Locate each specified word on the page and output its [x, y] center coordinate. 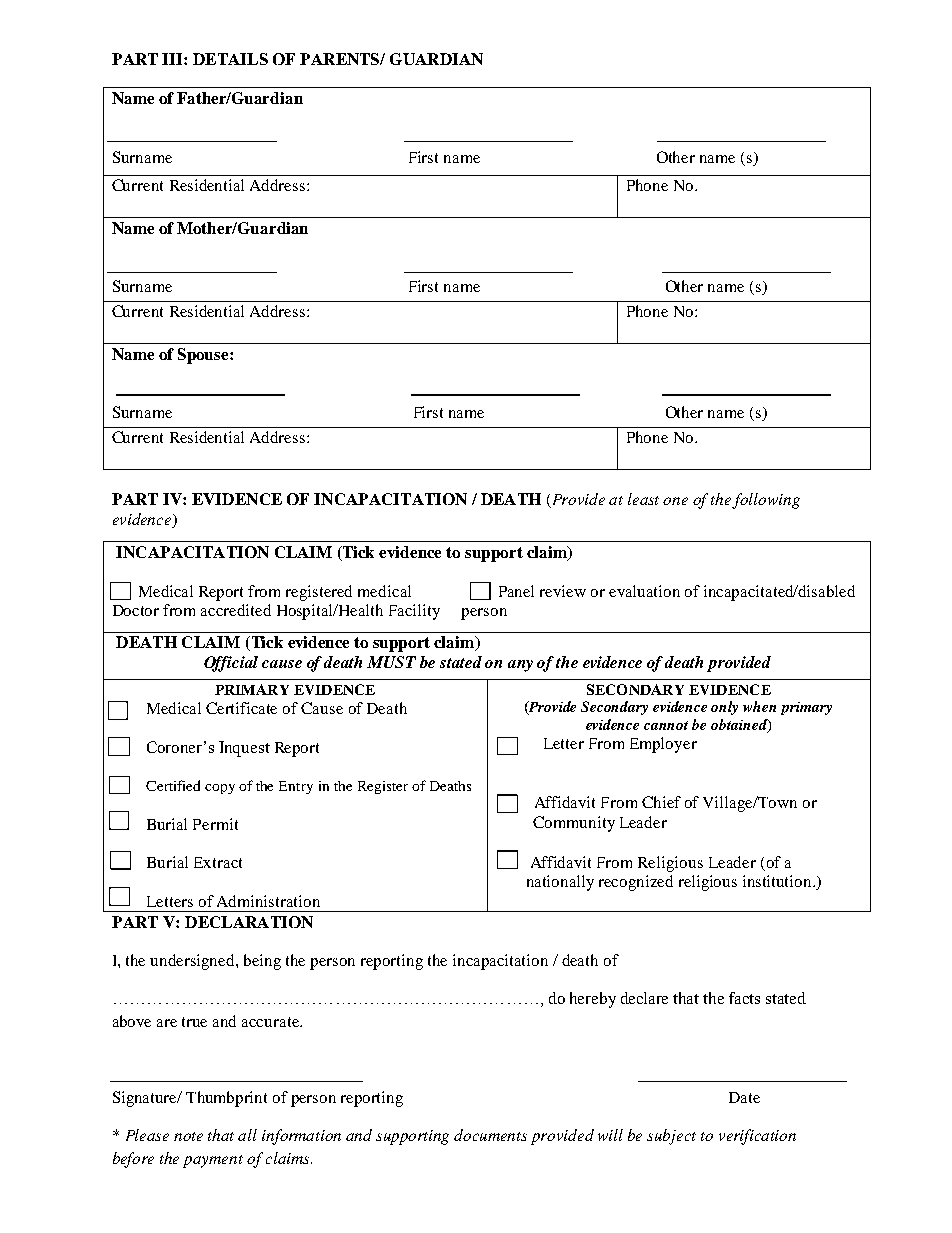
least [643, 499]
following [766, 501]
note [188, 1136]
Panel [516, 591]
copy [220, 789]
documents [490, 1135]
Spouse [204, 356]
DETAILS [230, 59]
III [173, 59]
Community [574, 824]
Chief [661, 802]
